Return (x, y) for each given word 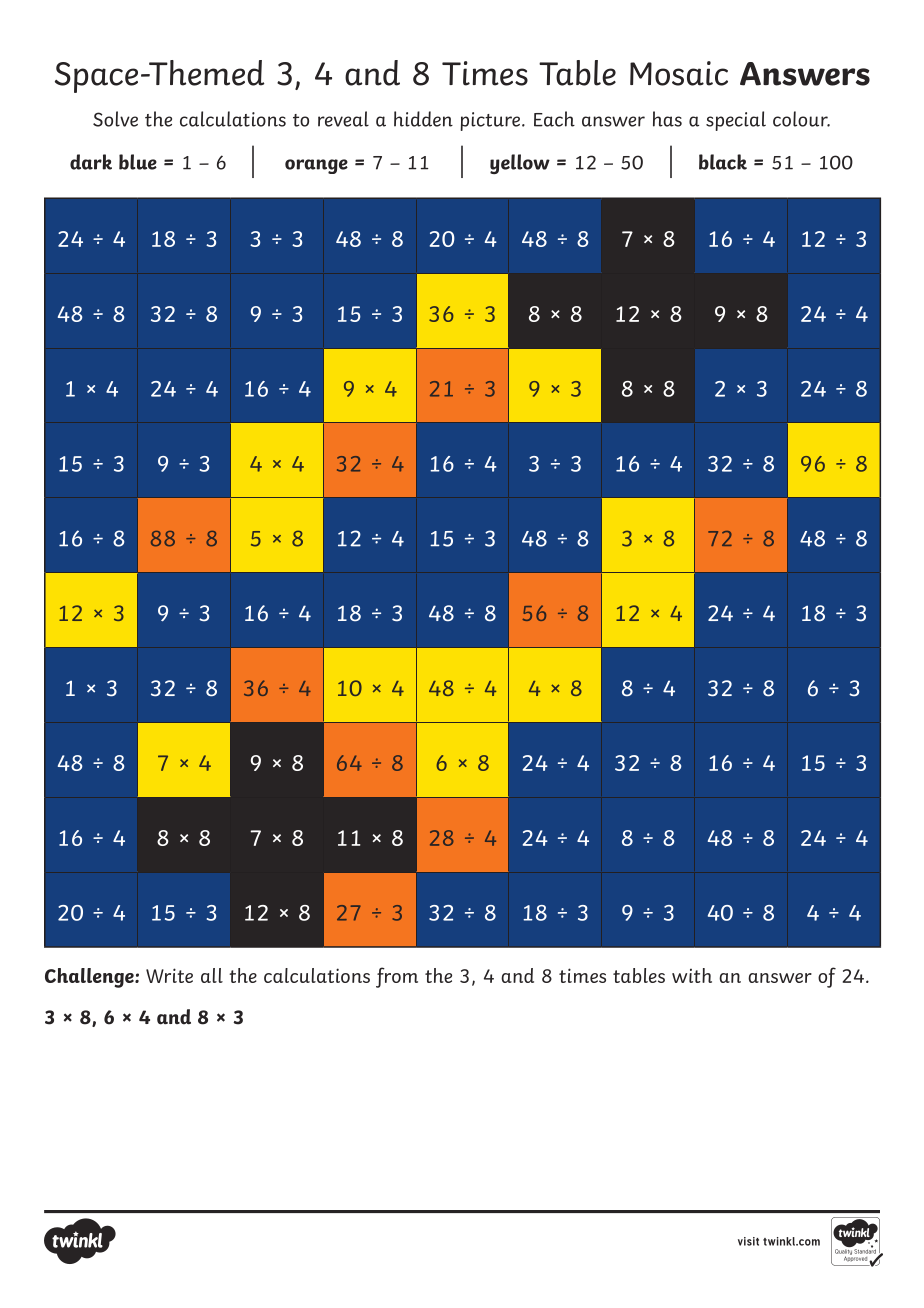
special (736, 121)
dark (91, 162)
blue (138, 162)
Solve (115, 119)
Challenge (90, 978)
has (667, 119)
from (397, 977)
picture (491, 121)
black (723, 162)
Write (169, 975)
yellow (520, 164)
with (692, 975)
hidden (423, 119)
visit (748, 1241)
